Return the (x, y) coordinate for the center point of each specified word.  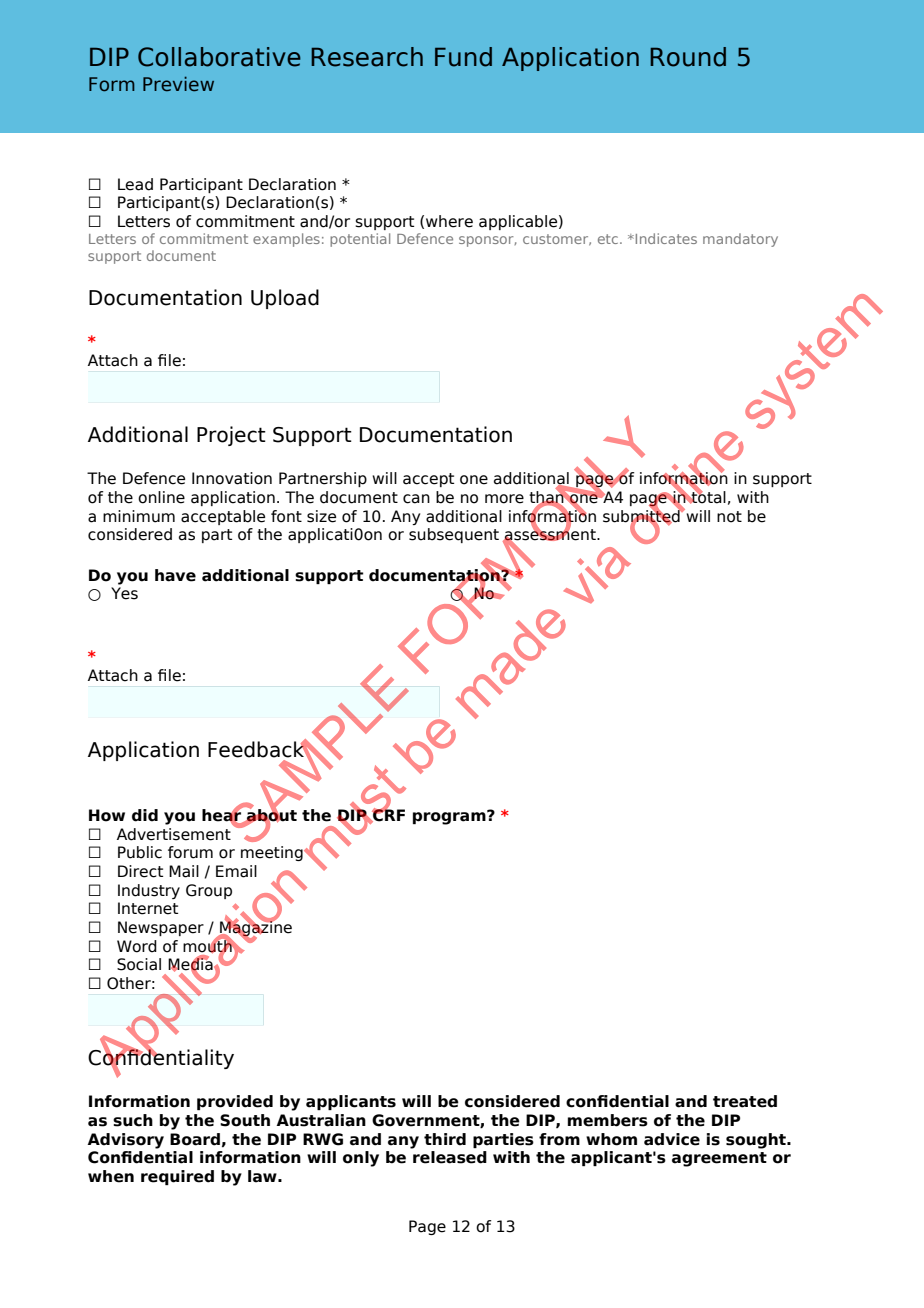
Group (209, 891)
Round (688, 57)
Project (231, 436)
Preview (178, 84)
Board (195, 1139)
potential (360, 240)
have (175, 575)
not (729, 517)
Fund (463, 57)
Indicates (666, 238)
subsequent (454, 535)
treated (745, 1101)
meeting (273, 853)
